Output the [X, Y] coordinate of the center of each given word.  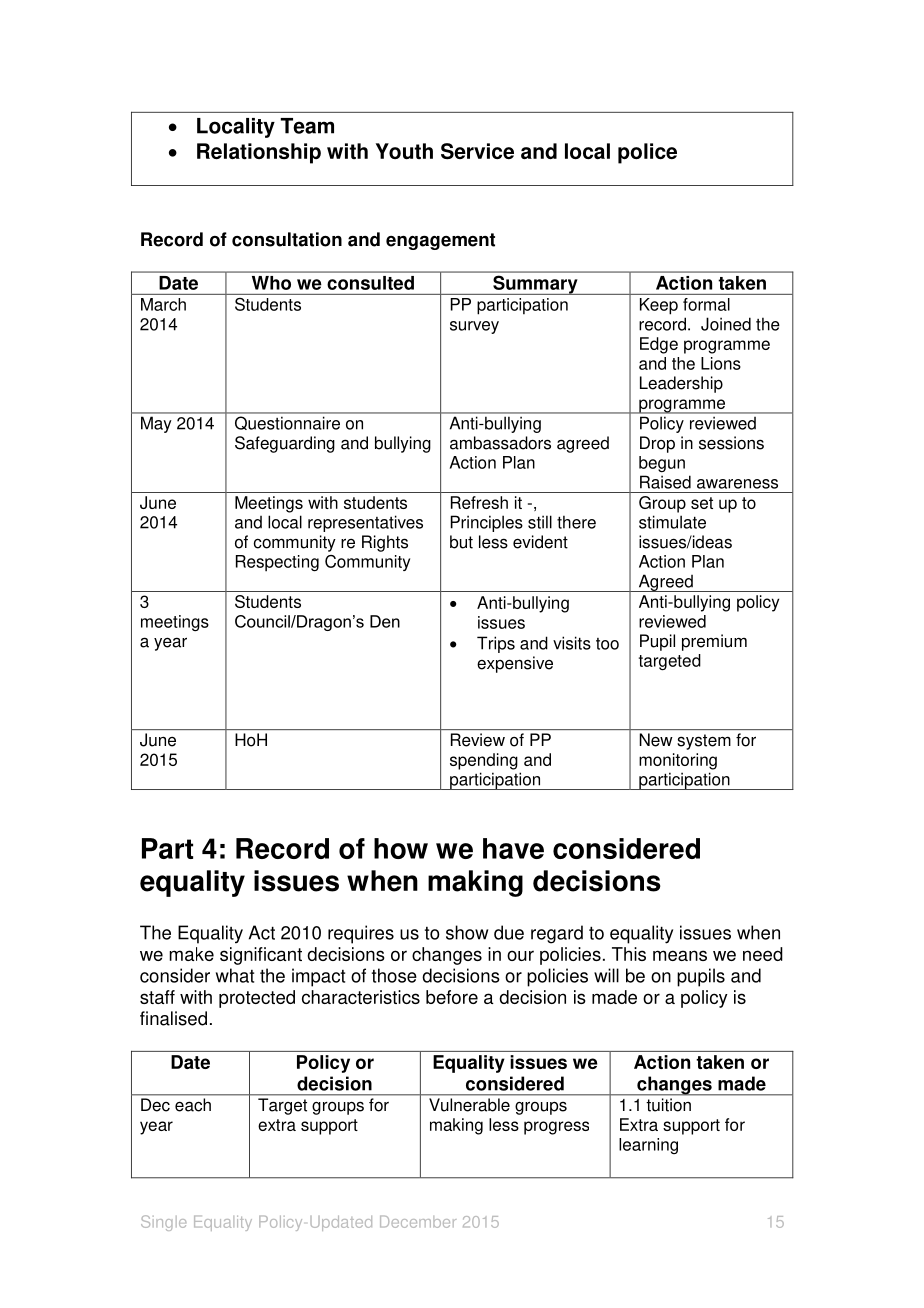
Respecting [277, 563]
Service [477, 151]
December [418, 1222]
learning [648, 1146]
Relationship [259, 153]
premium [714, 642]
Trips [496, 644]
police [647, 153]
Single [163, 1223]
